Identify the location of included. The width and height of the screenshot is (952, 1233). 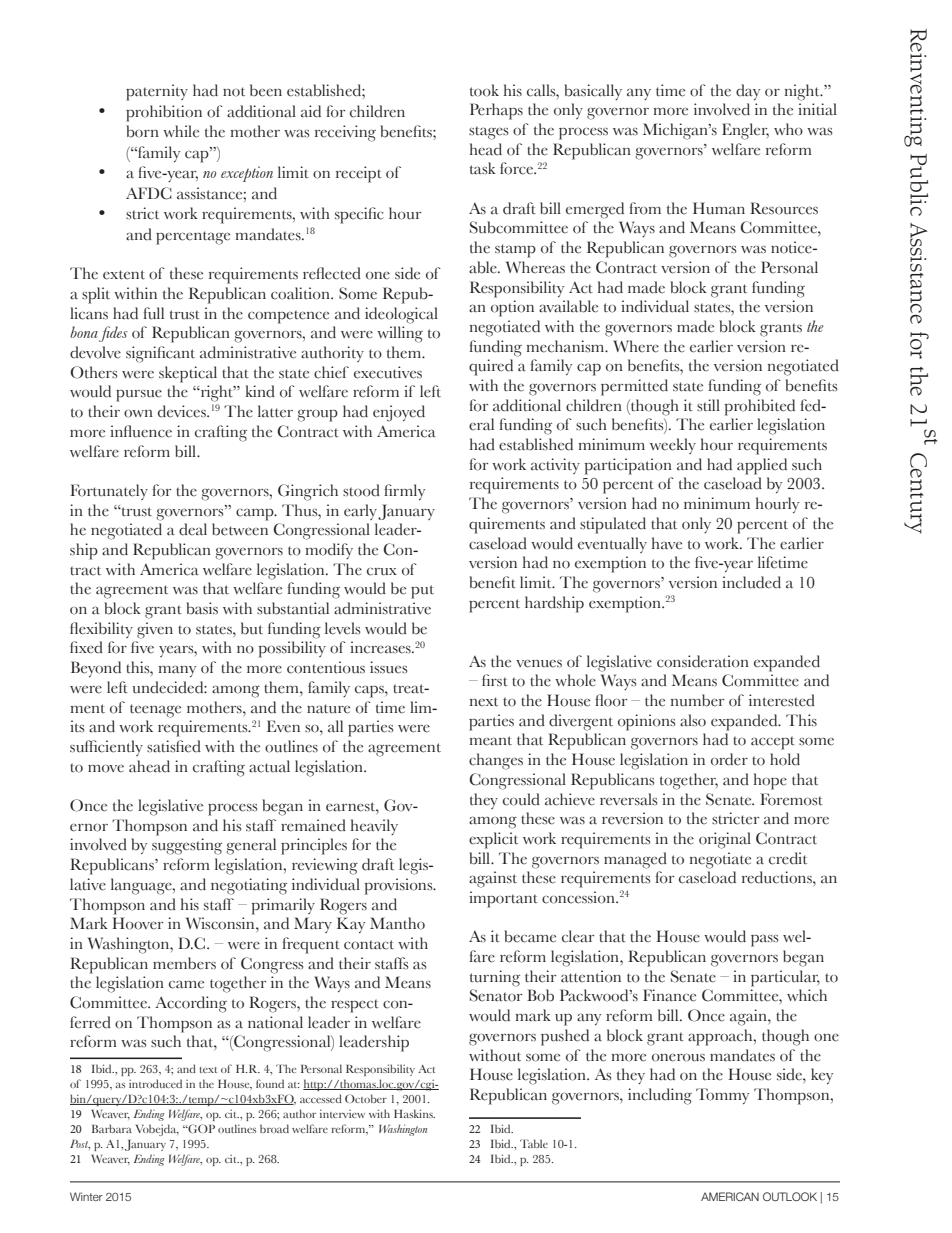
(751, 582).
